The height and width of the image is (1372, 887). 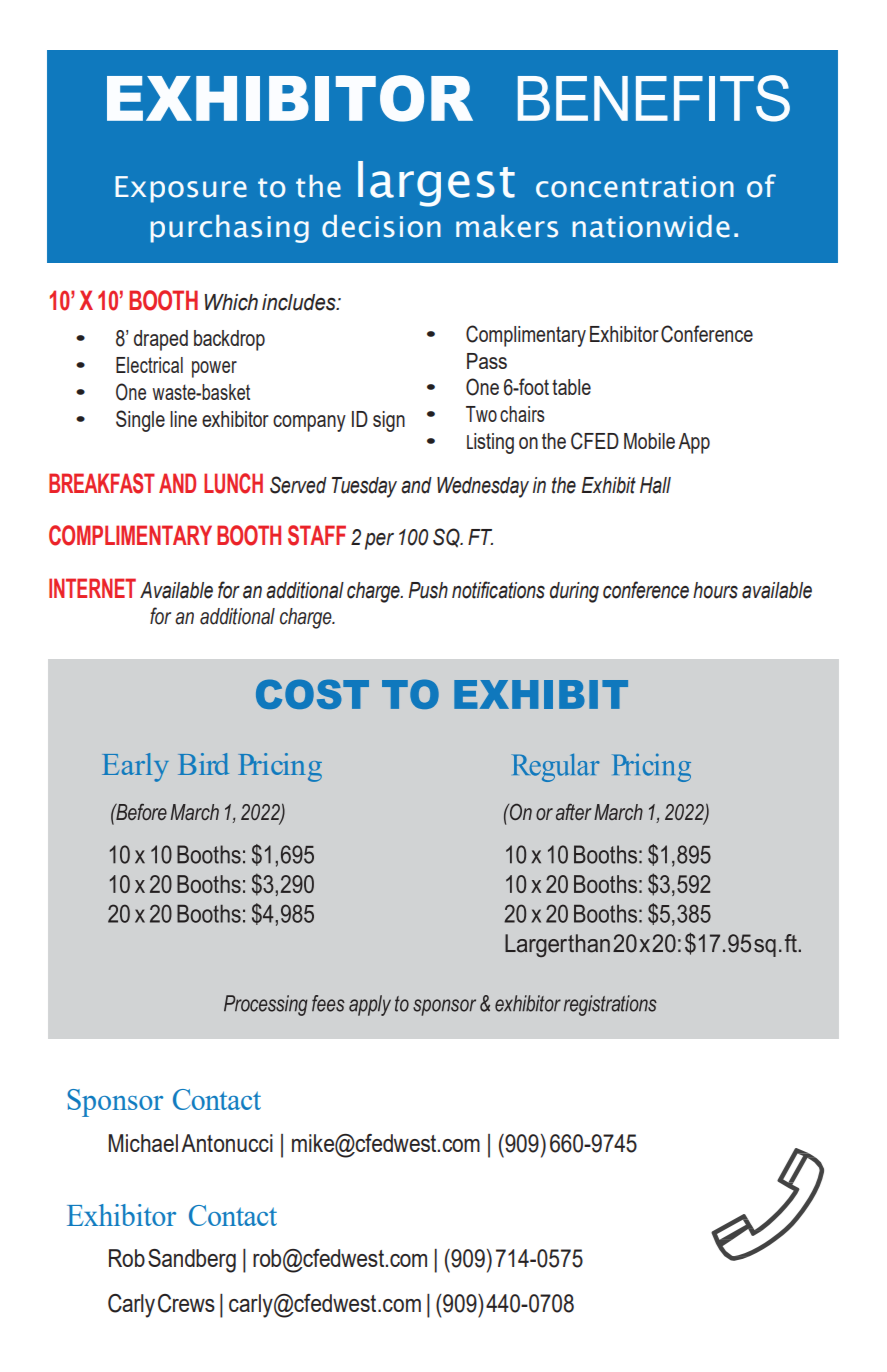 I want to click on largest, so click(x=436, y=184).
